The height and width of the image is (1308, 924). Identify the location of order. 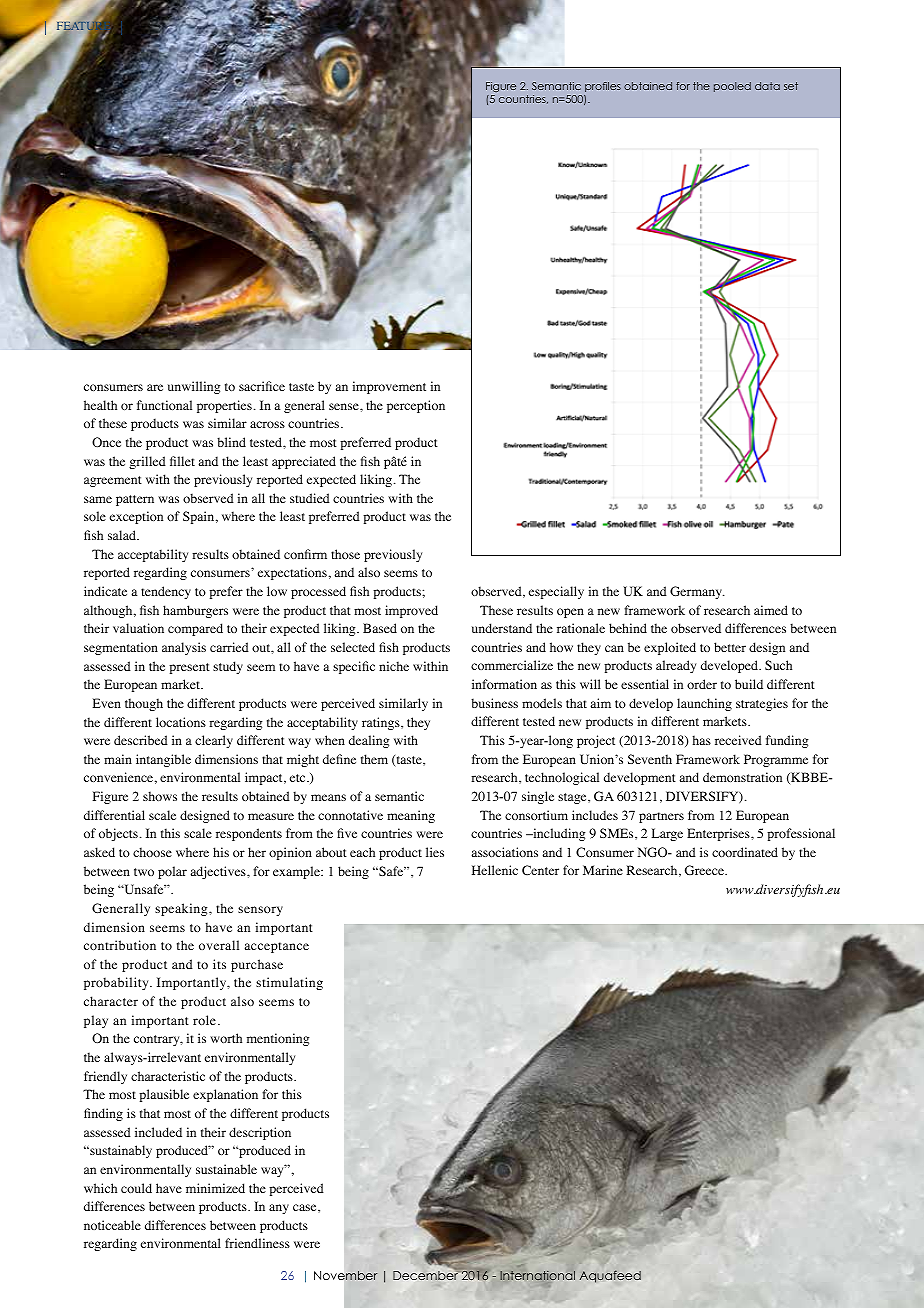
(702, 684).
